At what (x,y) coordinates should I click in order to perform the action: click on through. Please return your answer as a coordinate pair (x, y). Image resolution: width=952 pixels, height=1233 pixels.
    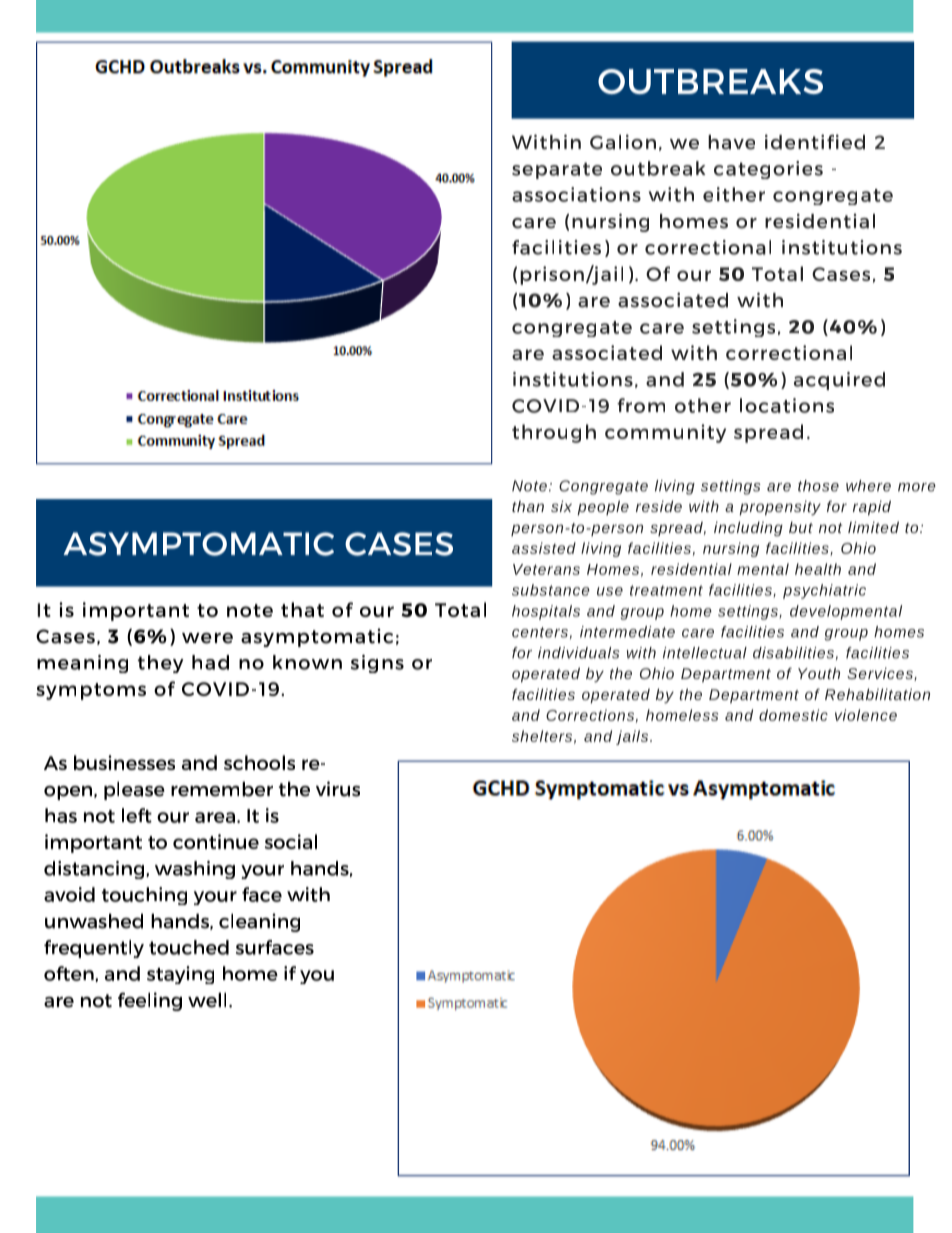
    Looking at the image, I should click on (554, 433).
